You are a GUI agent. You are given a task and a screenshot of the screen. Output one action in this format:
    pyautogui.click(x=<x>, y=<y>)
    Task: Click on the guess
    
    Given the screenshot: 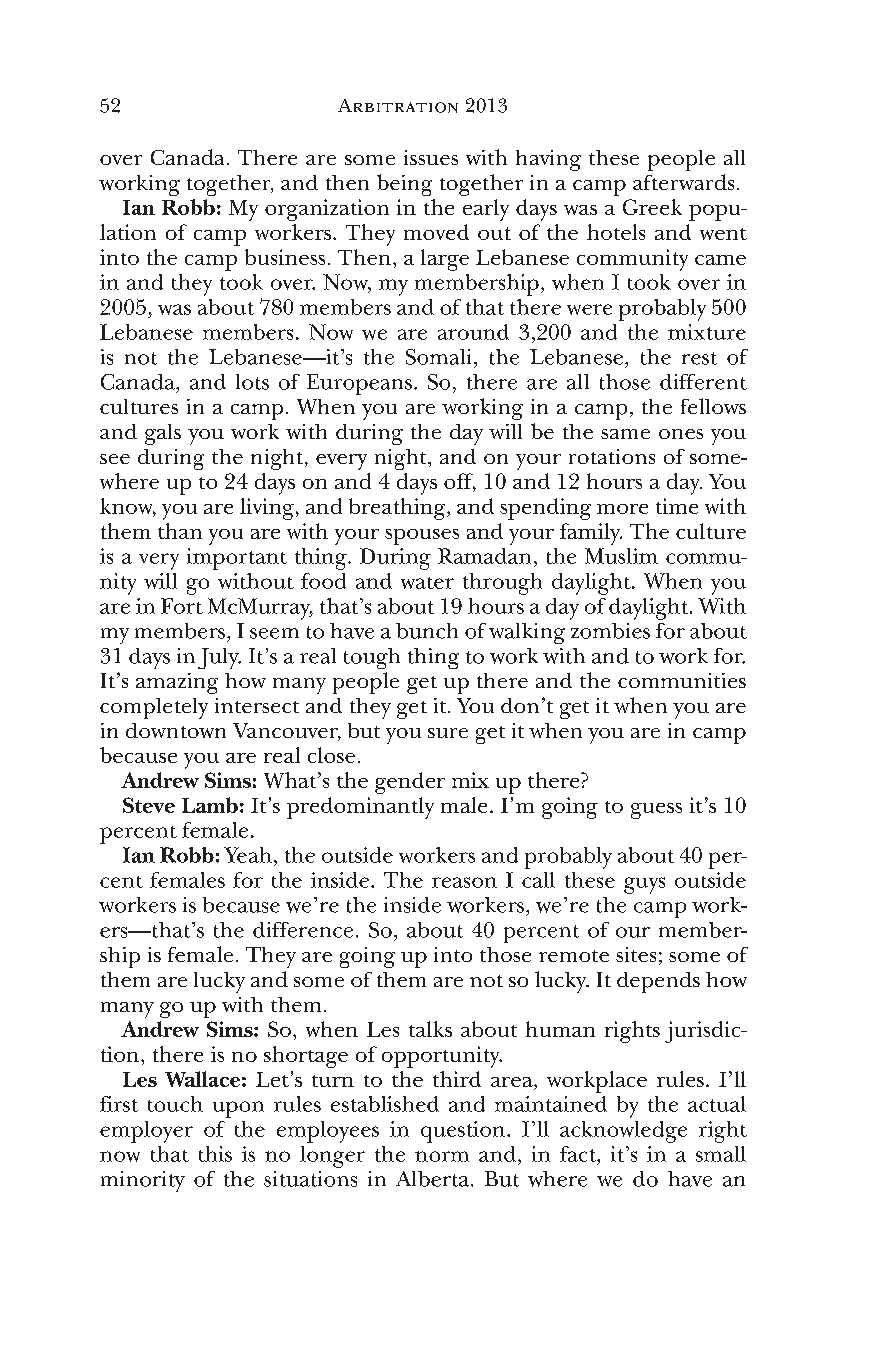 What is the action you would take?
    pyautogui.click(x=656, y=811)
